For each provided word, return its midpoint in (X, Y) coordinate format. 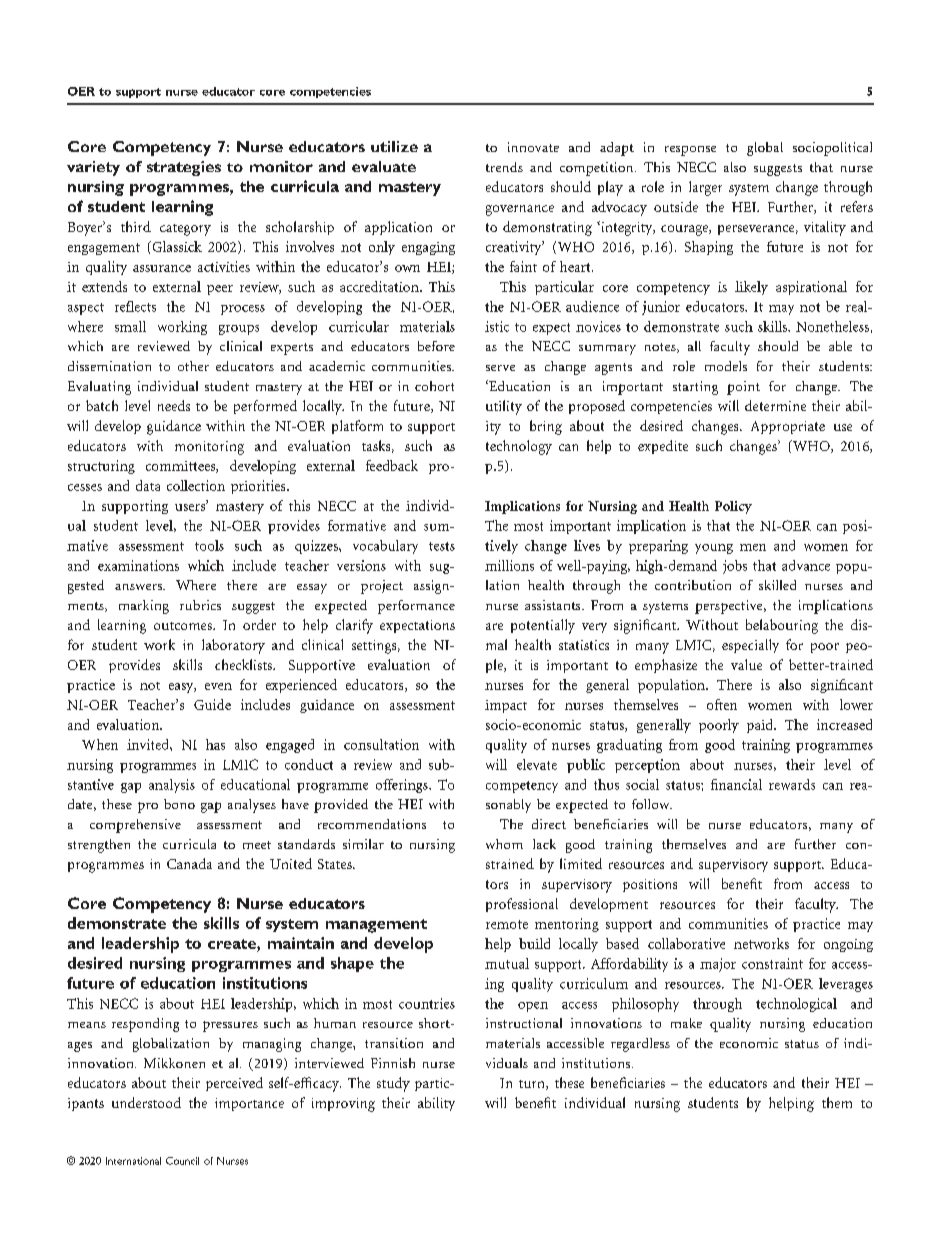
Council (182, 1161)
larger (705, 188)
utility (504, 407)
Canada (189, 863)
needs (174, 405)
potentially (543, 626)
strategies (184, 168)
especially (750, 646)
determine (775, 405)
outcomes (184, 626)
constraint (772, 963)
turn (533, 1085)
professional (522, 905)
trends (504, 167)
